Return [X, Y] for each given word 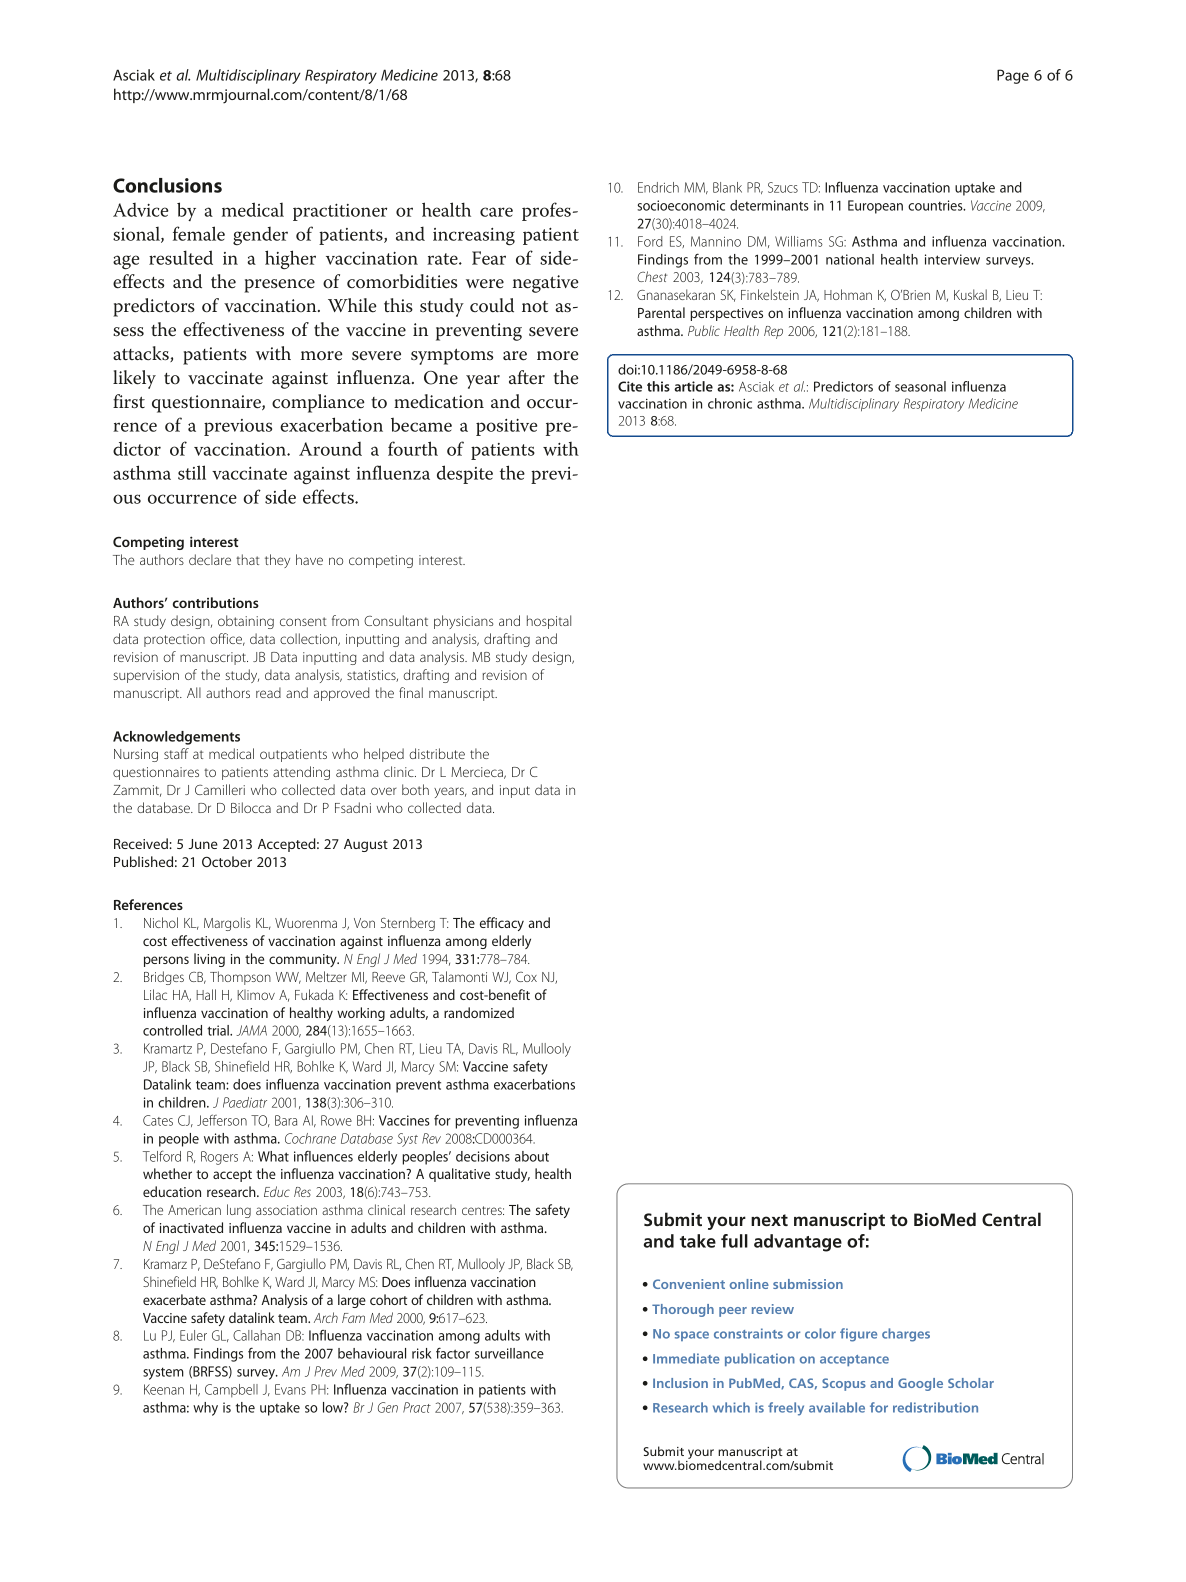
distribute [437, 753]
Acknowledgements [176, 738]
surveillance [509, 1353]
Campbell [231, 1391]
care [496, 212]
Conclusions [167, 185]
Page [1013, 76]
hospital [549, 622]
